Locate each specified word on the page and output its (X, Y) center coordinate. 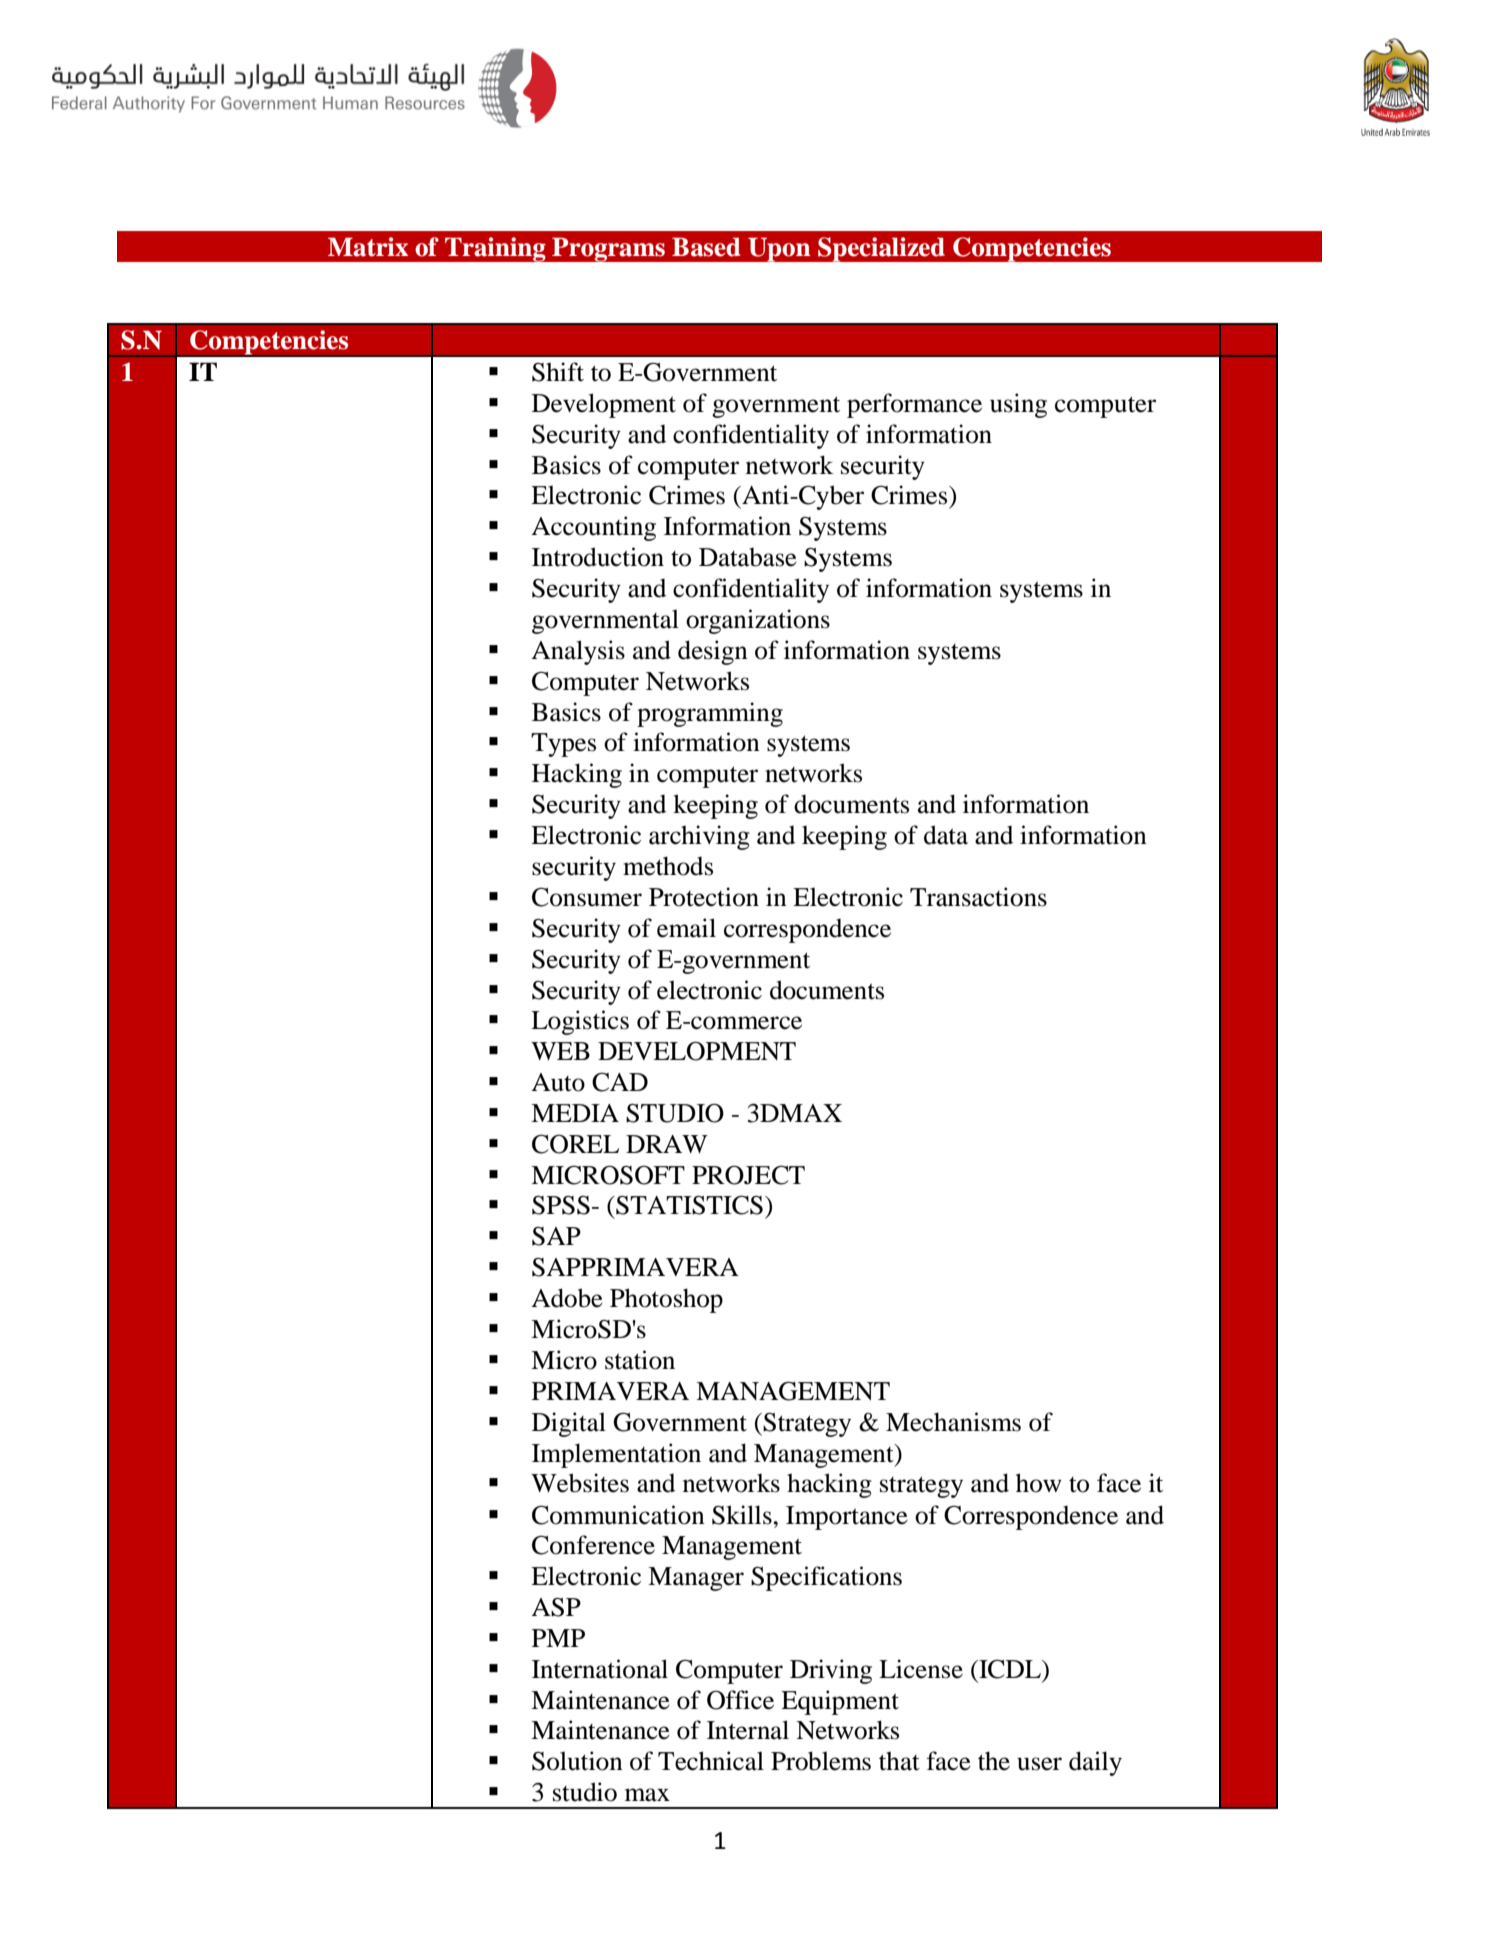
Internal (748, 1730)
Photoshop (666, 1300)
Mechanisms (953, 1422)
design (713, 652)
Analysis (578, 652)
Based (706, 247)
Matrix (368, 247)
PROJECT (748, 1175)
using (1018, 405)
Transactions (978, 897)
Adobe (567, 1298)
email (686, 928)
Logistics (580, 1022)
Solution (577, 1761)
